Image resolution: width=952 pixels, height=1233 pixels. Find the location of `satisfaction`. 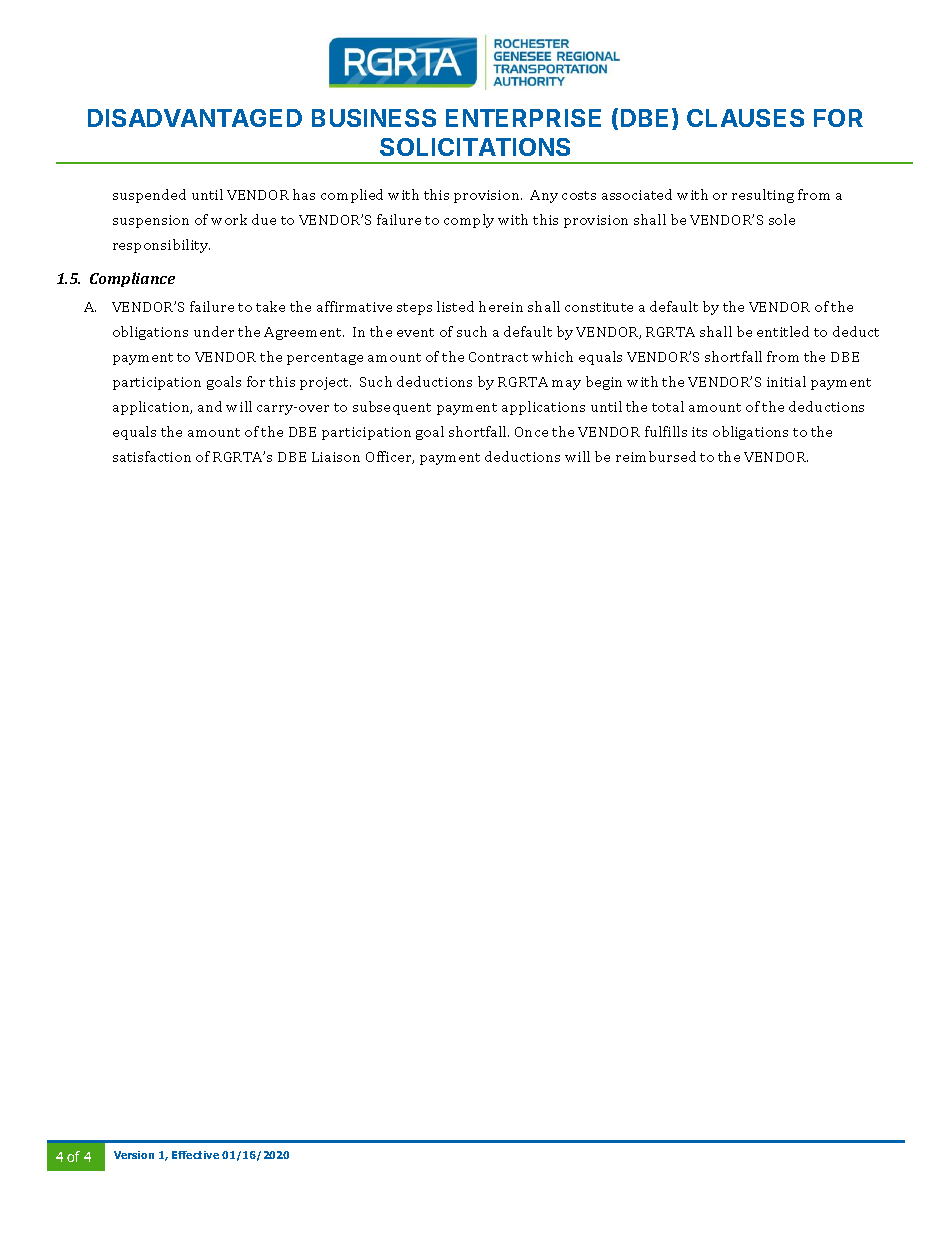

satisfaction is located at coordinates (152, 456).
